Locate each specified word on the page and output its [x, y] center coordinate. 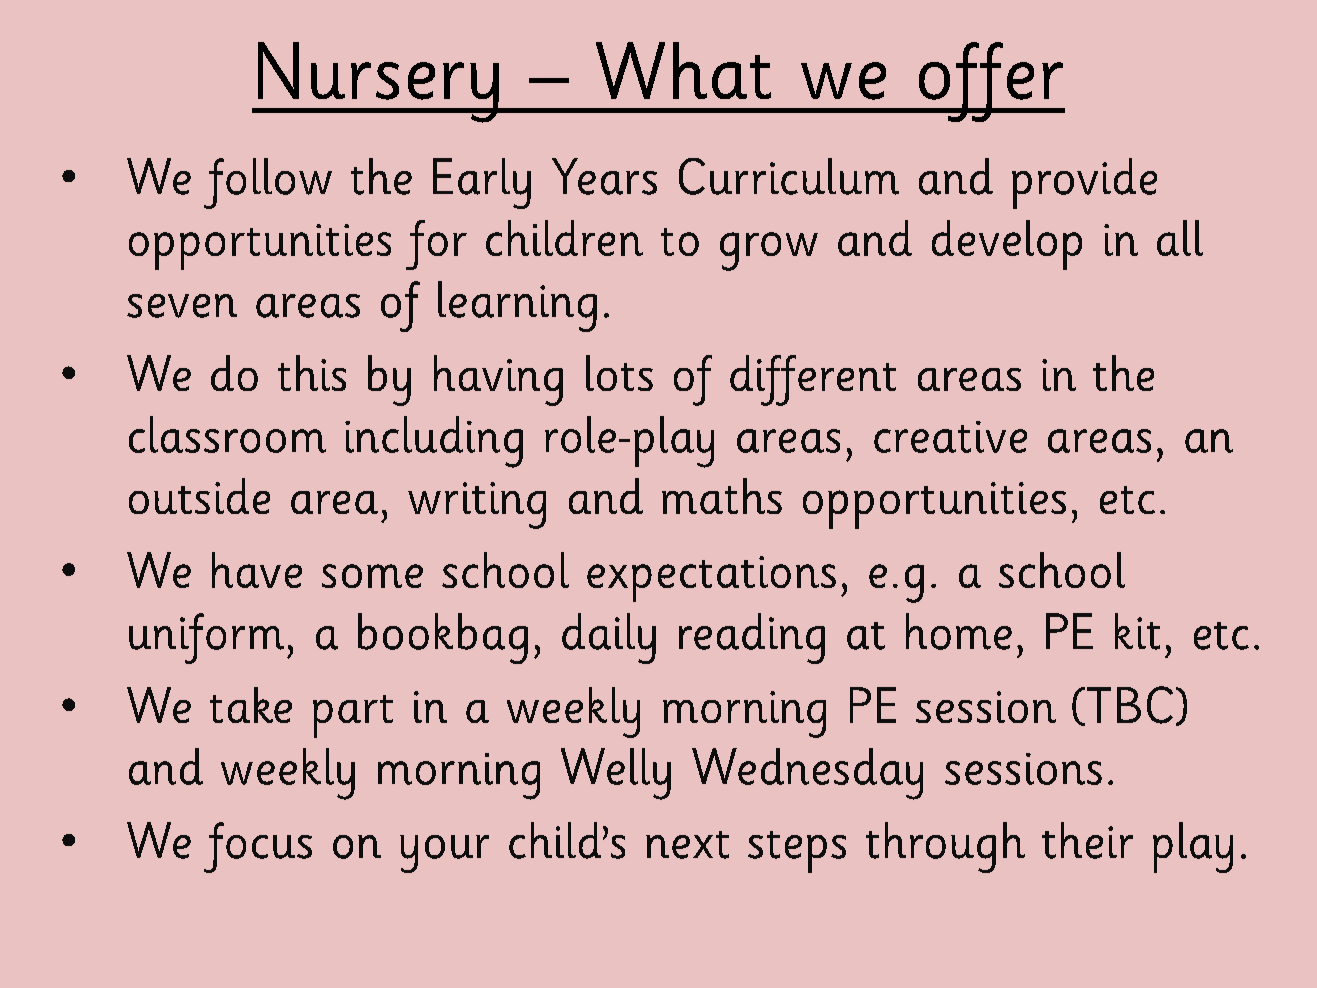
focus [258, 847]
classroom [227, 434]
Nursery [378, 82]
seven [182, 306]
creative [950, 437]
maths [722, 496]
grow [769, 251]
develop [1007, 245]
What [683, 70]
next [687, 845]
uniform [206, 638]
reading [752, 638]
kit [1137, 631]
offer [990, 82]
